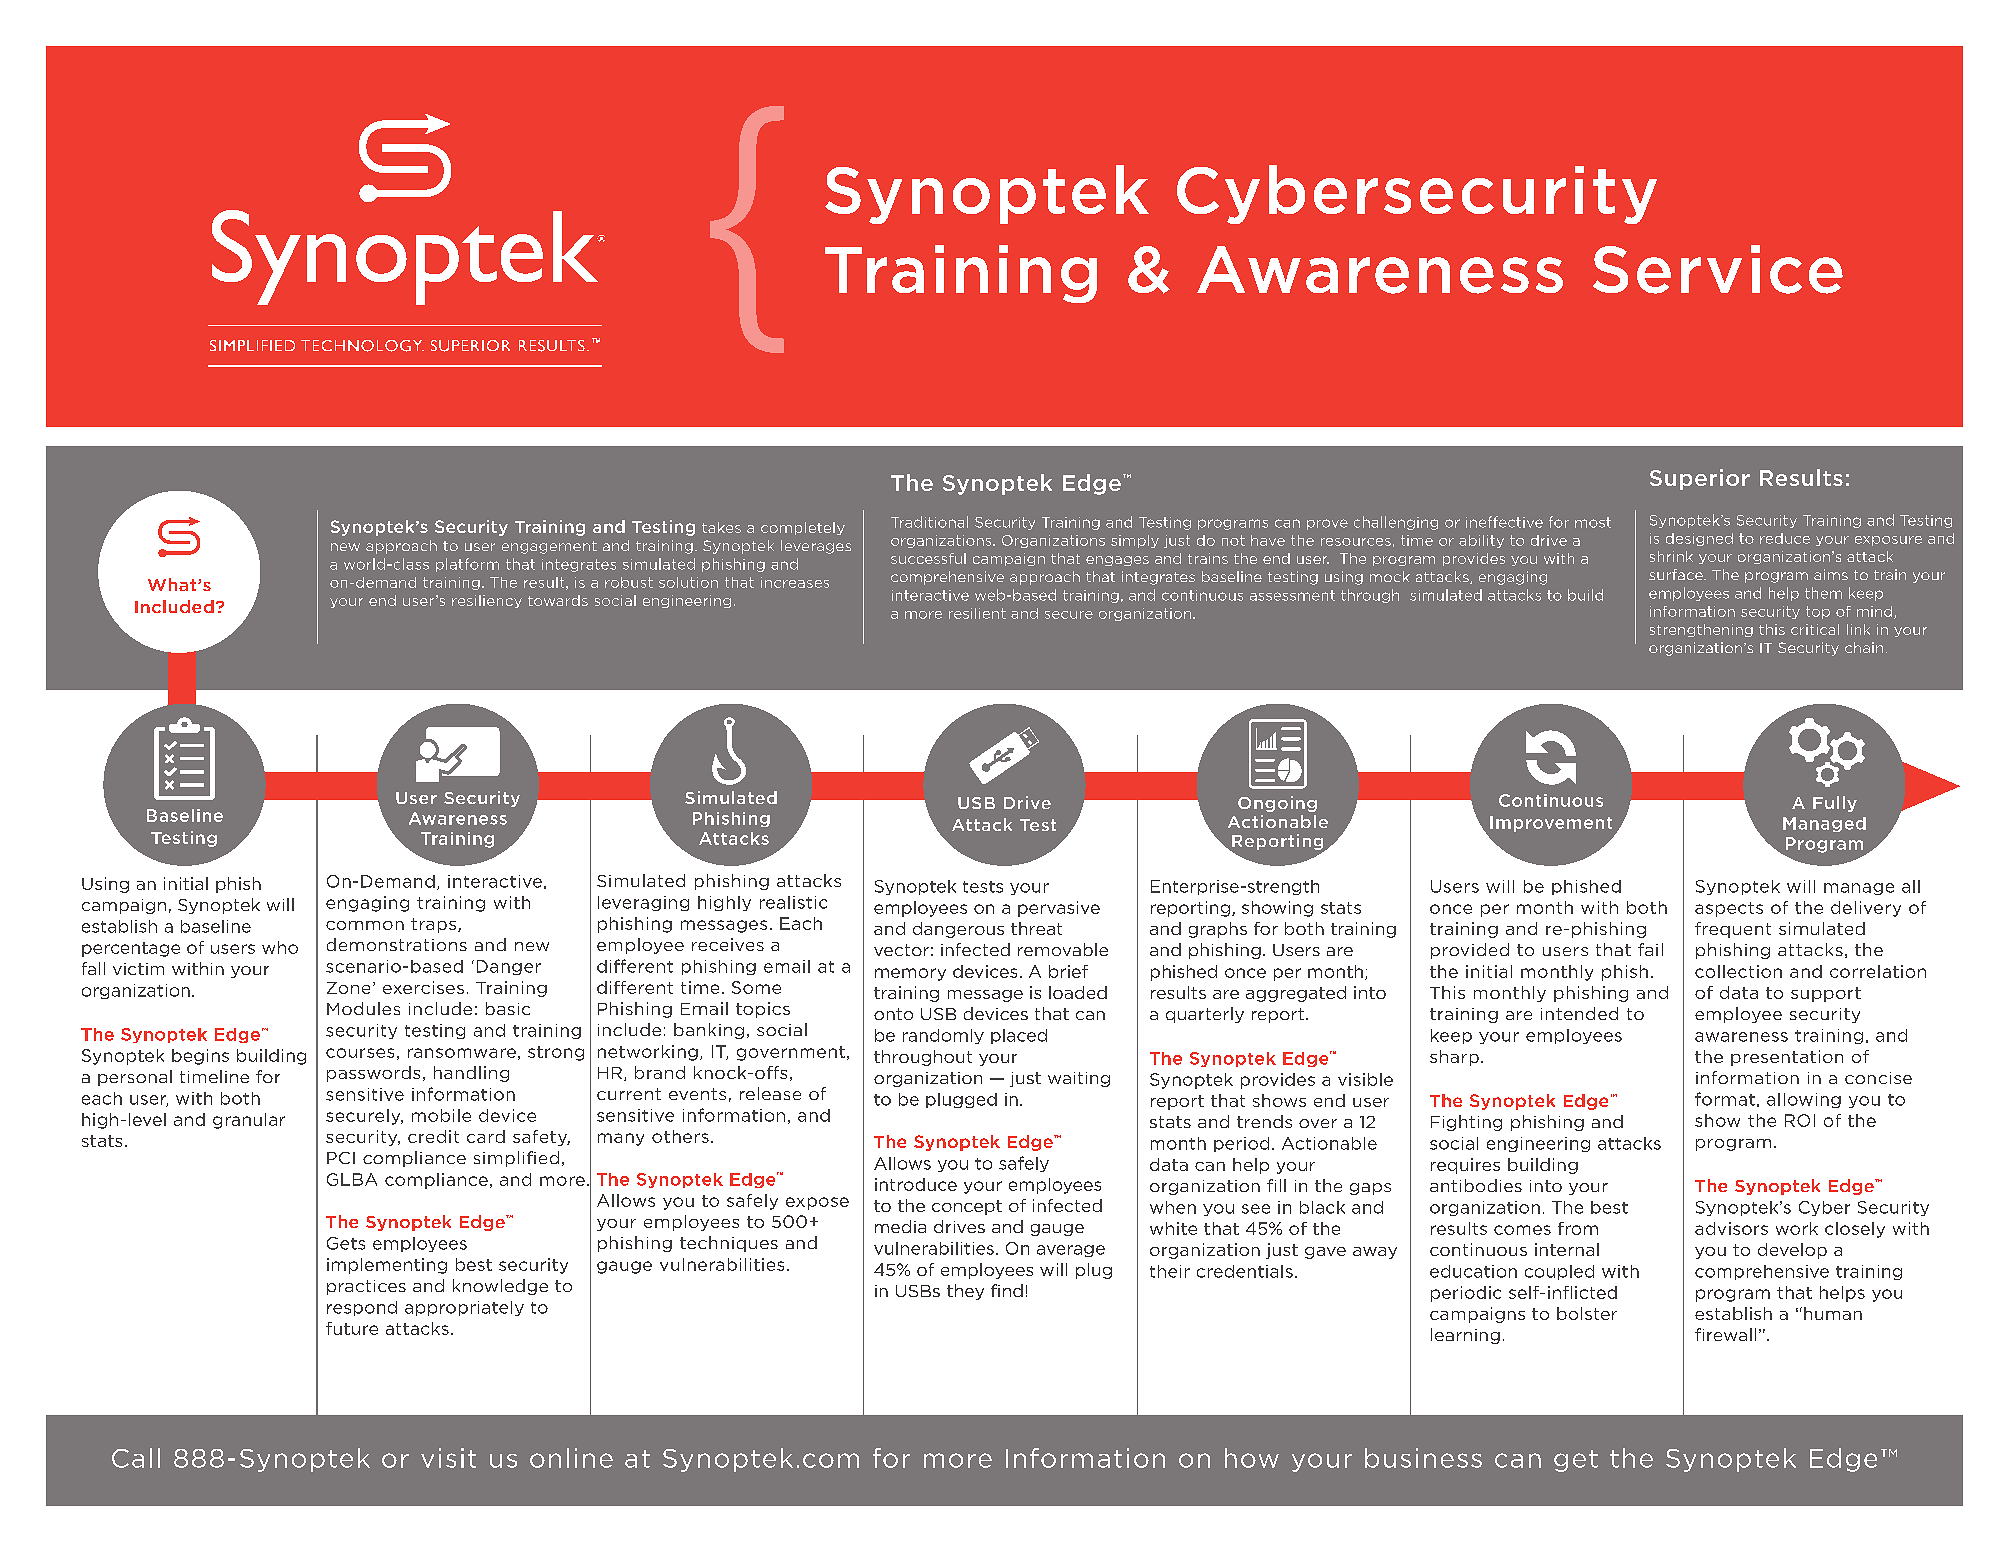 This screenshot has height=1552, width=2009. Describe the element at coordinates (1725, 1334) in the screenshot. I see `firewall` at that location.
